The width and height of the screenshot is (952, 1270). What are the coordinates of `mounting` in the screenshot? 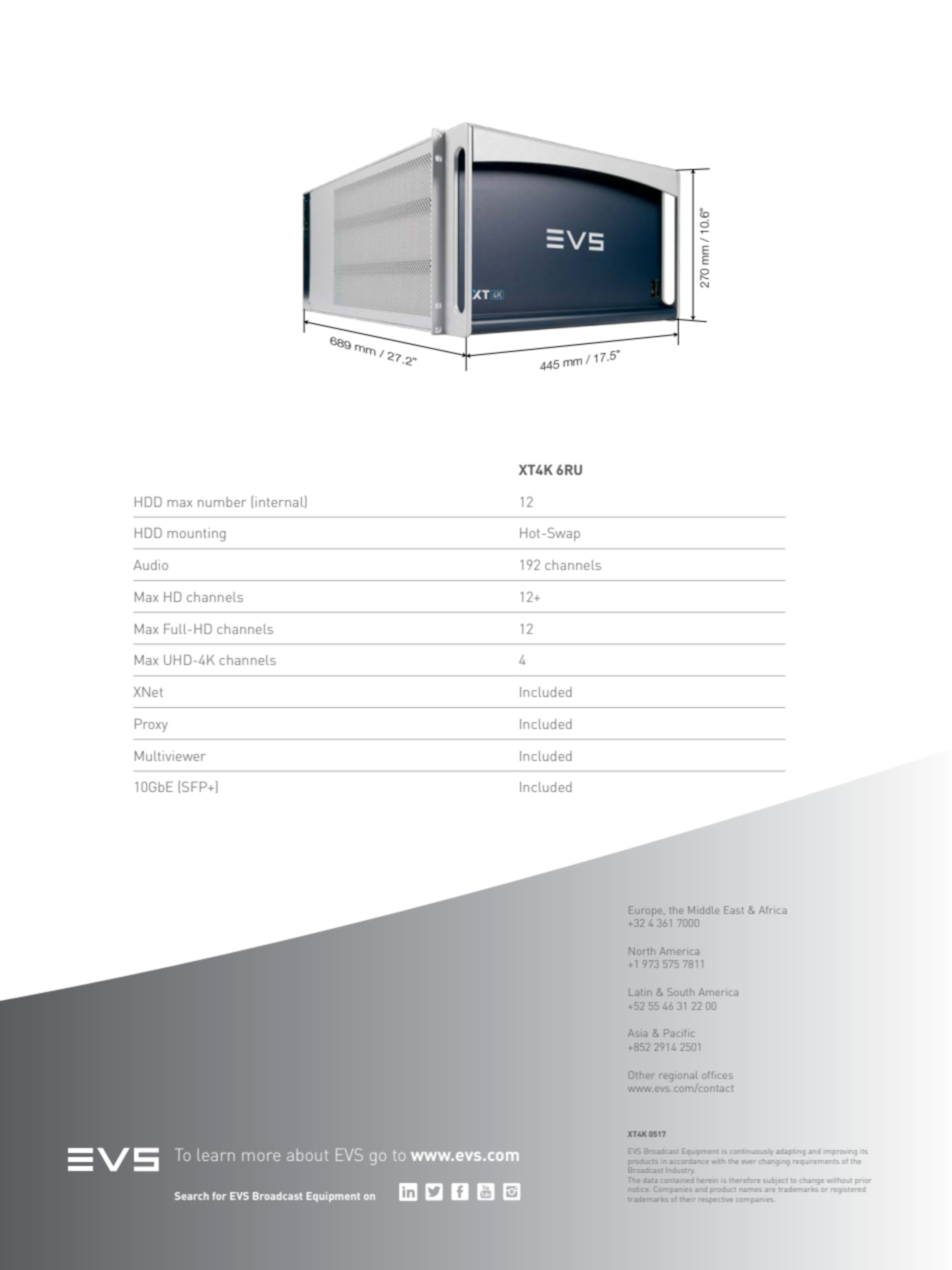 It's located at (196, 535).
